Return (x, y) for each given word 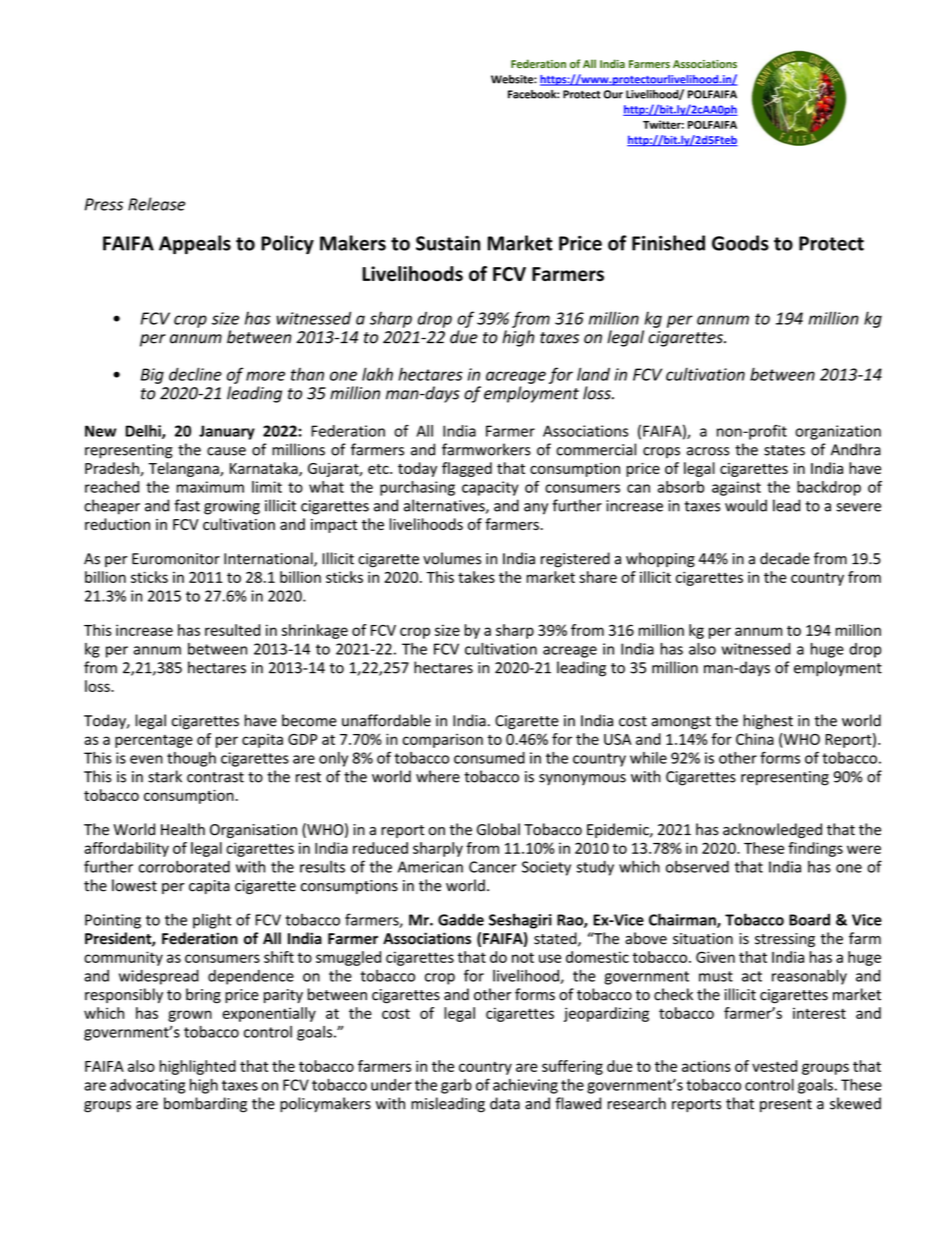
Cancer (493, 867)
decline (195, 374)
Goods (740, 243)
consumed (489, 758)
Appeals (195, 244)
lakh (377, 374)
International (269, 559)
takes (476, 577)
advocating (147, 1086)
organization (838, 432)
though (191, 759)
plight (212, 921)
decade (785, 558)
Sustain (448, 243)
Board (809, 919)
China (755, 739)
